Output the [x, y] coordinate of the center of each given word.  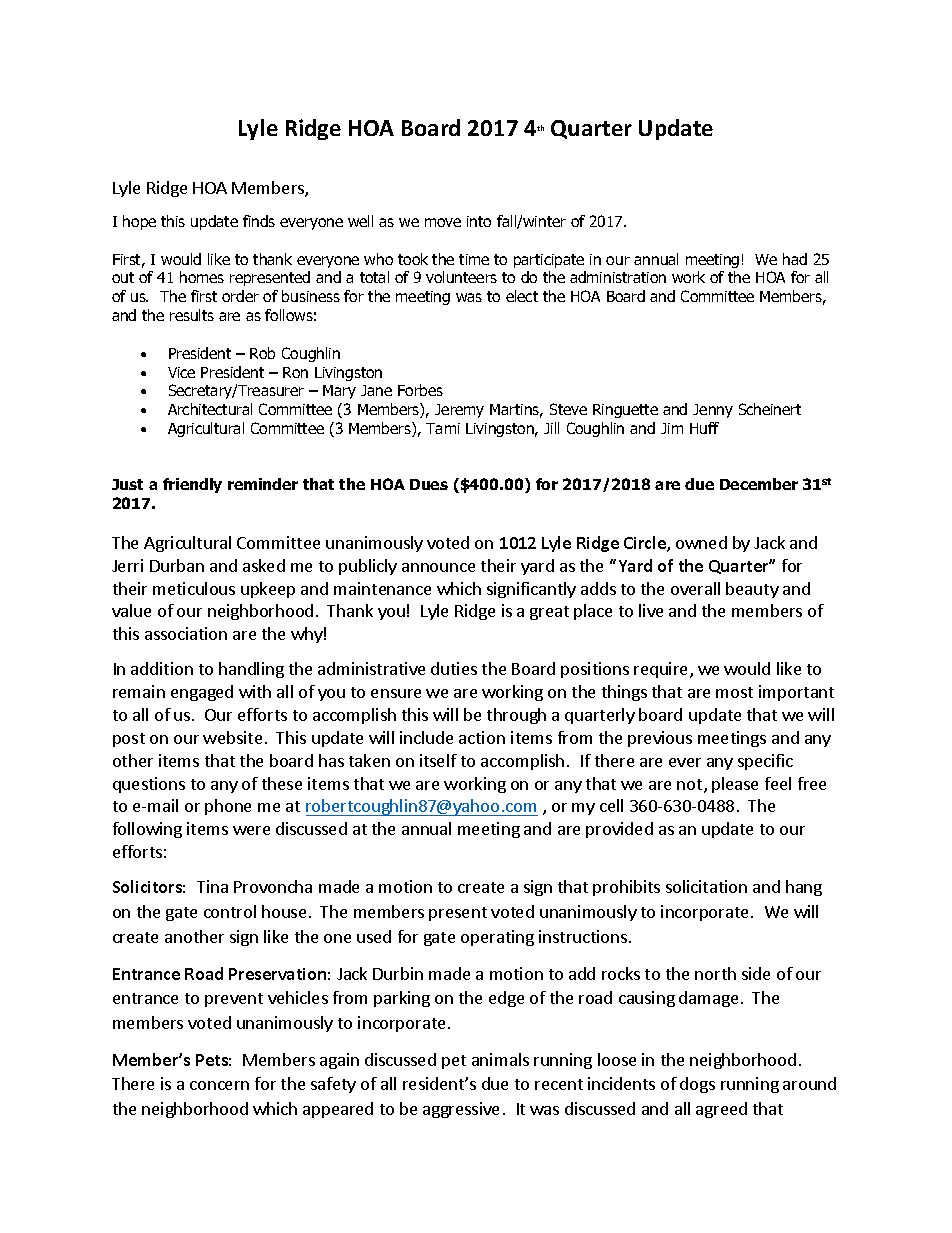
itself [438, 760]
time [474, 259]
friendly [192, 485]
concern [219, 1085]
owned [701, 542]
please [735, 785]
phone [228, 807]
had [795, 259]
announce [438, 567]
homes [202, 277]
